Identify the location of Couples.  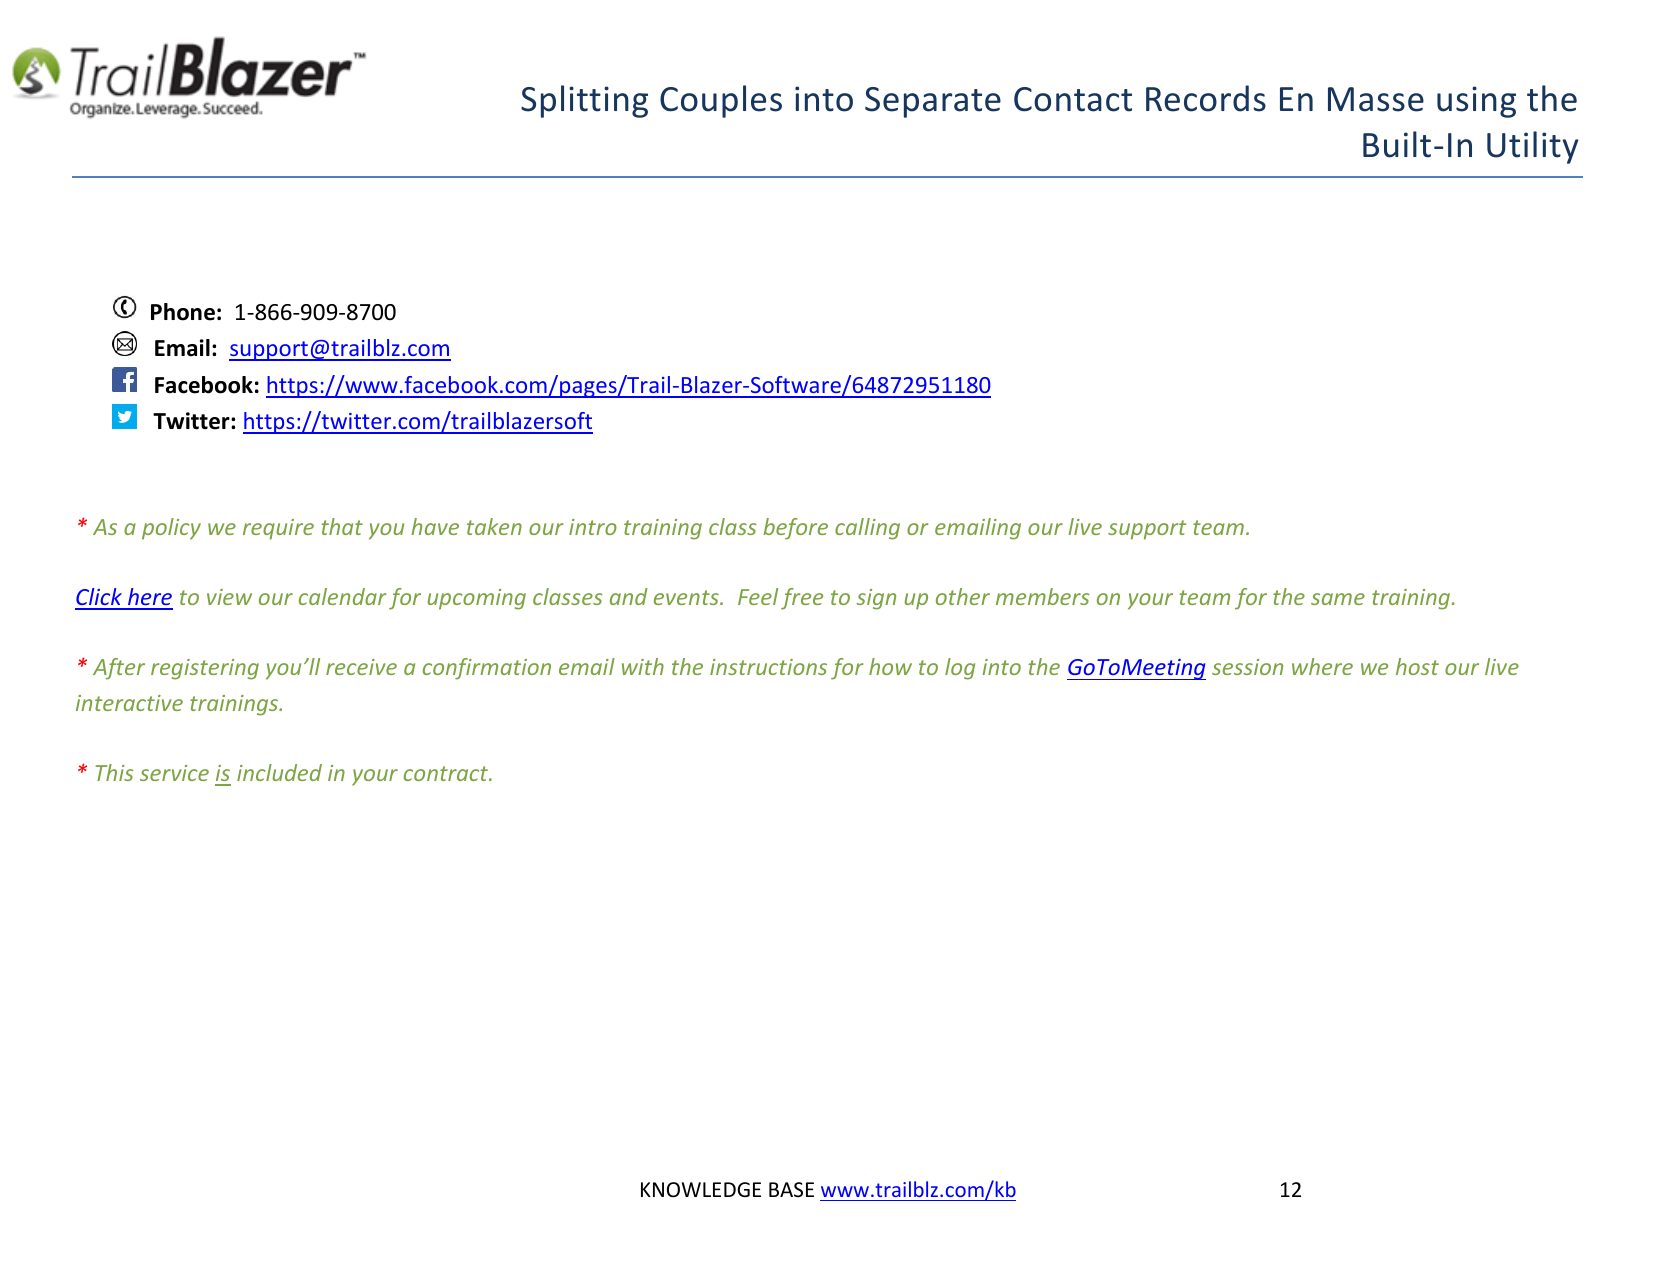
(721, 101).
